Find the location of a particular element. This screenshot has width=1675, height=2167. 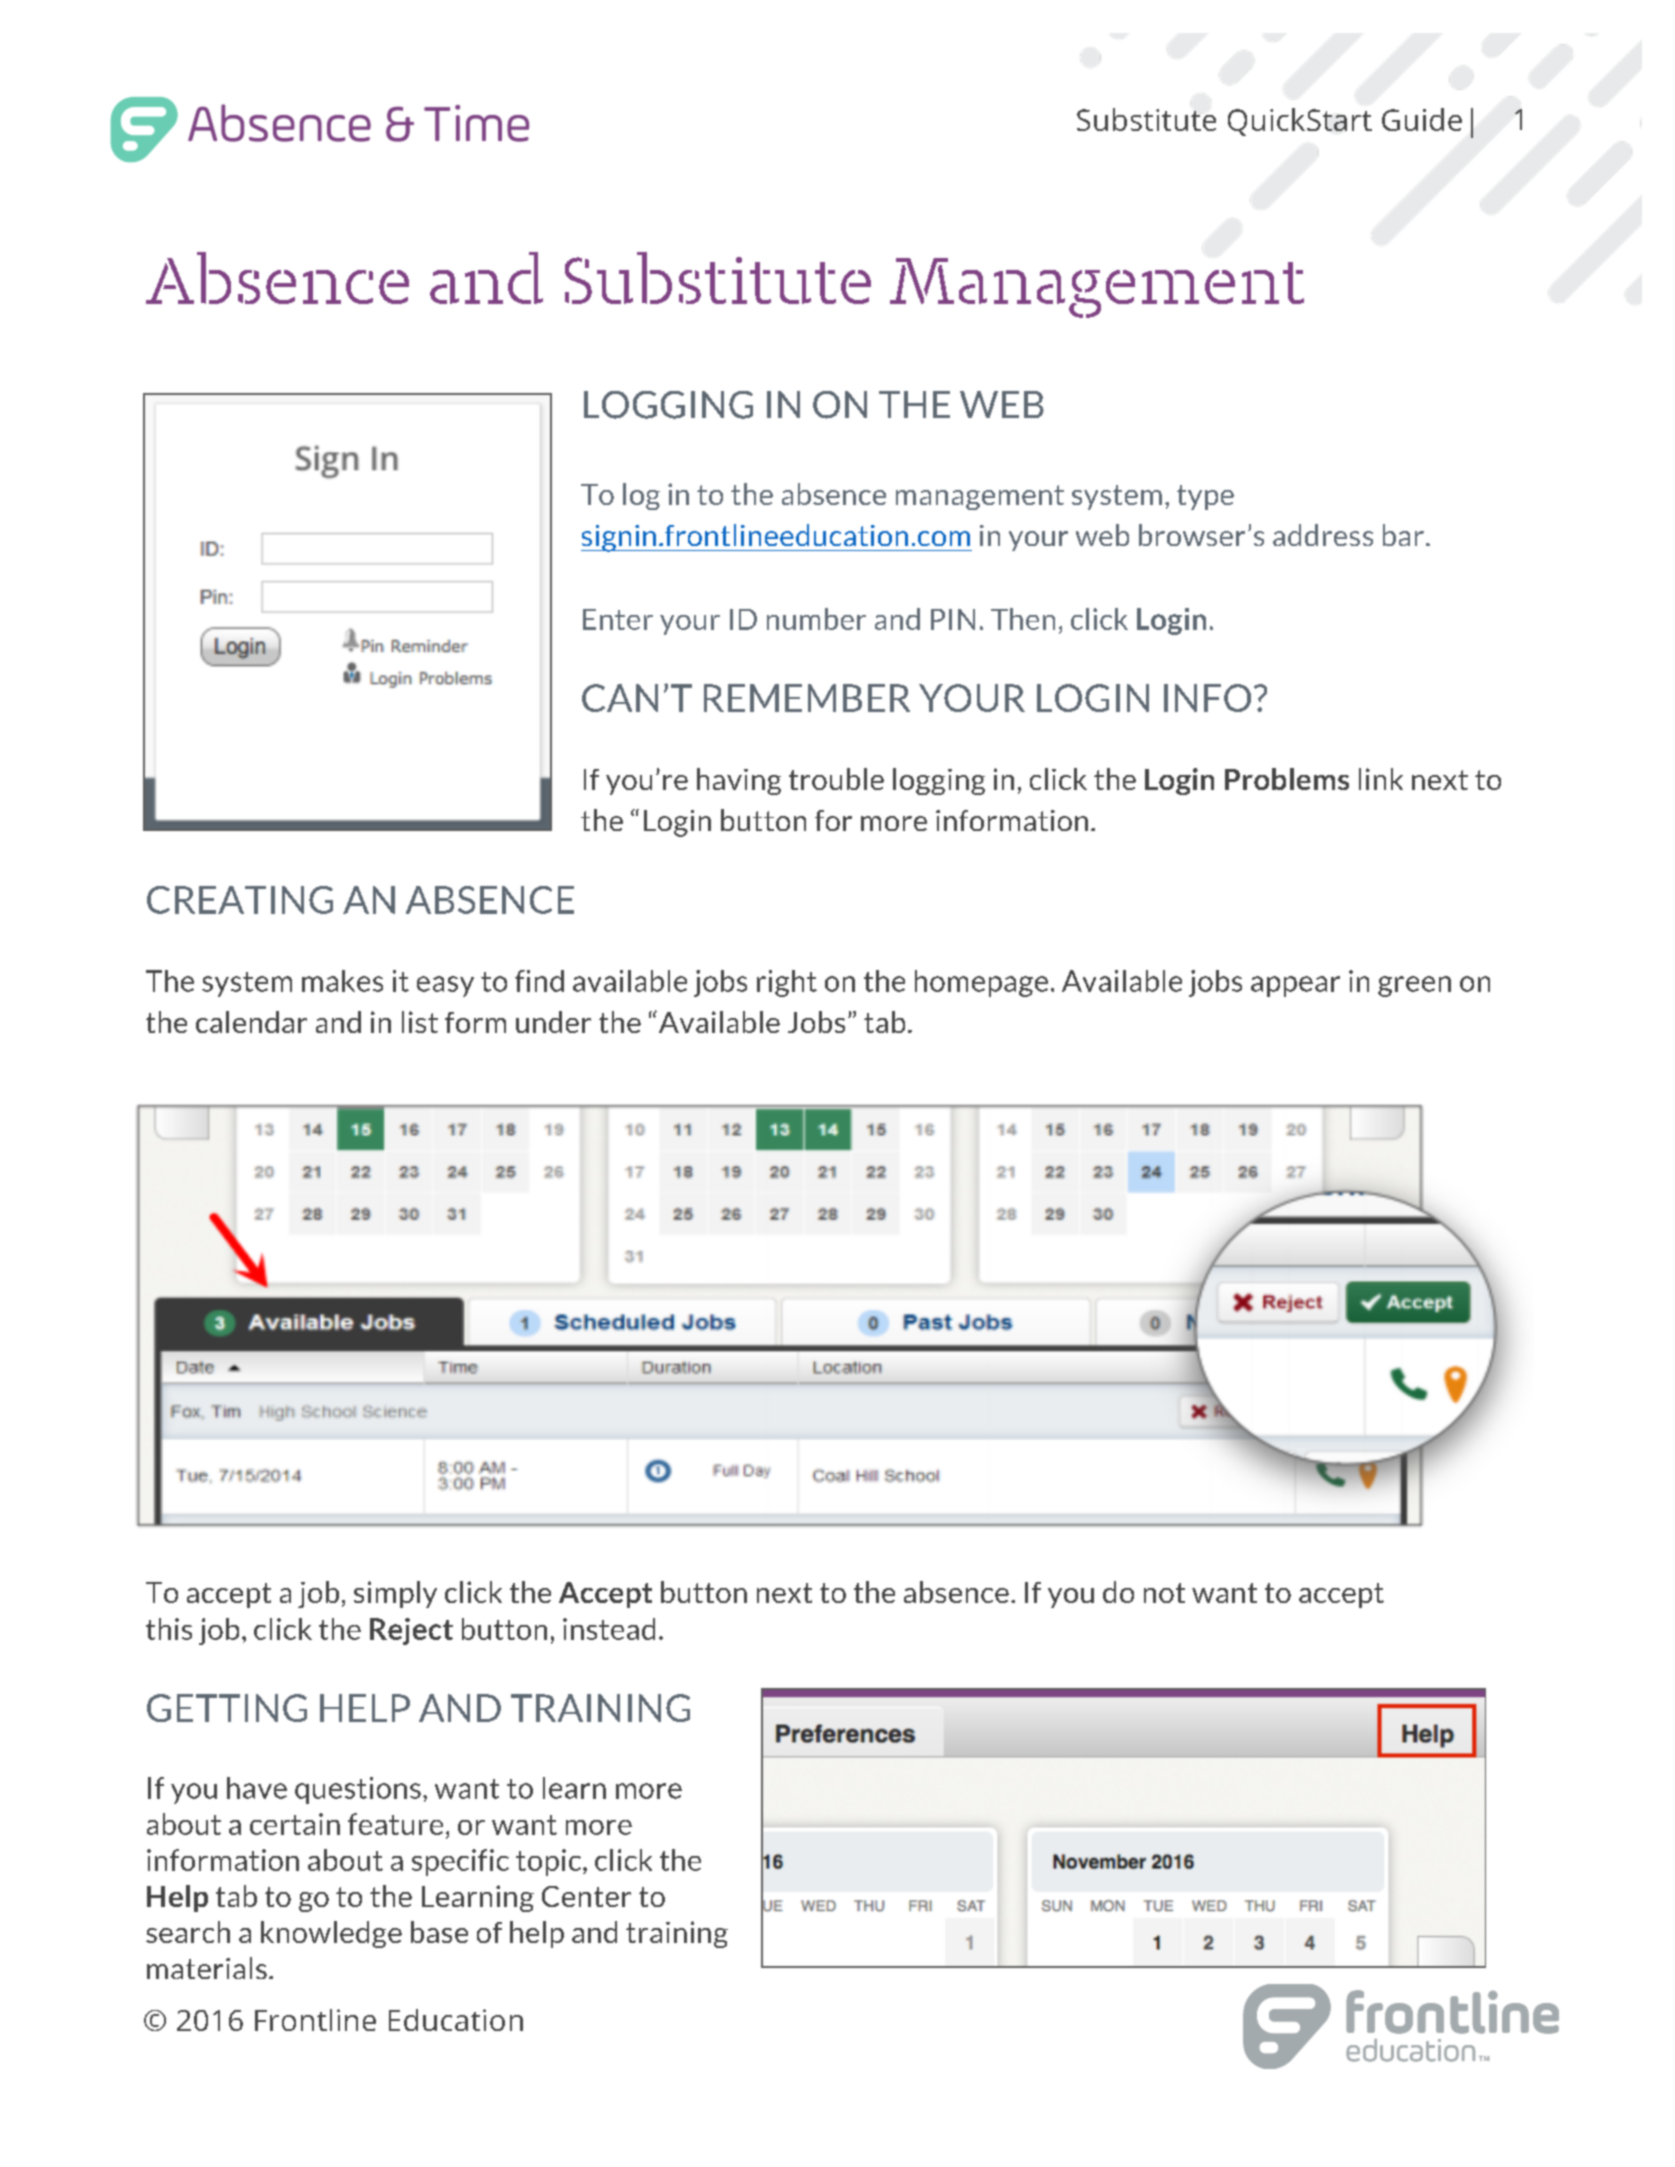

type is located at coordinates (1205, 497).
